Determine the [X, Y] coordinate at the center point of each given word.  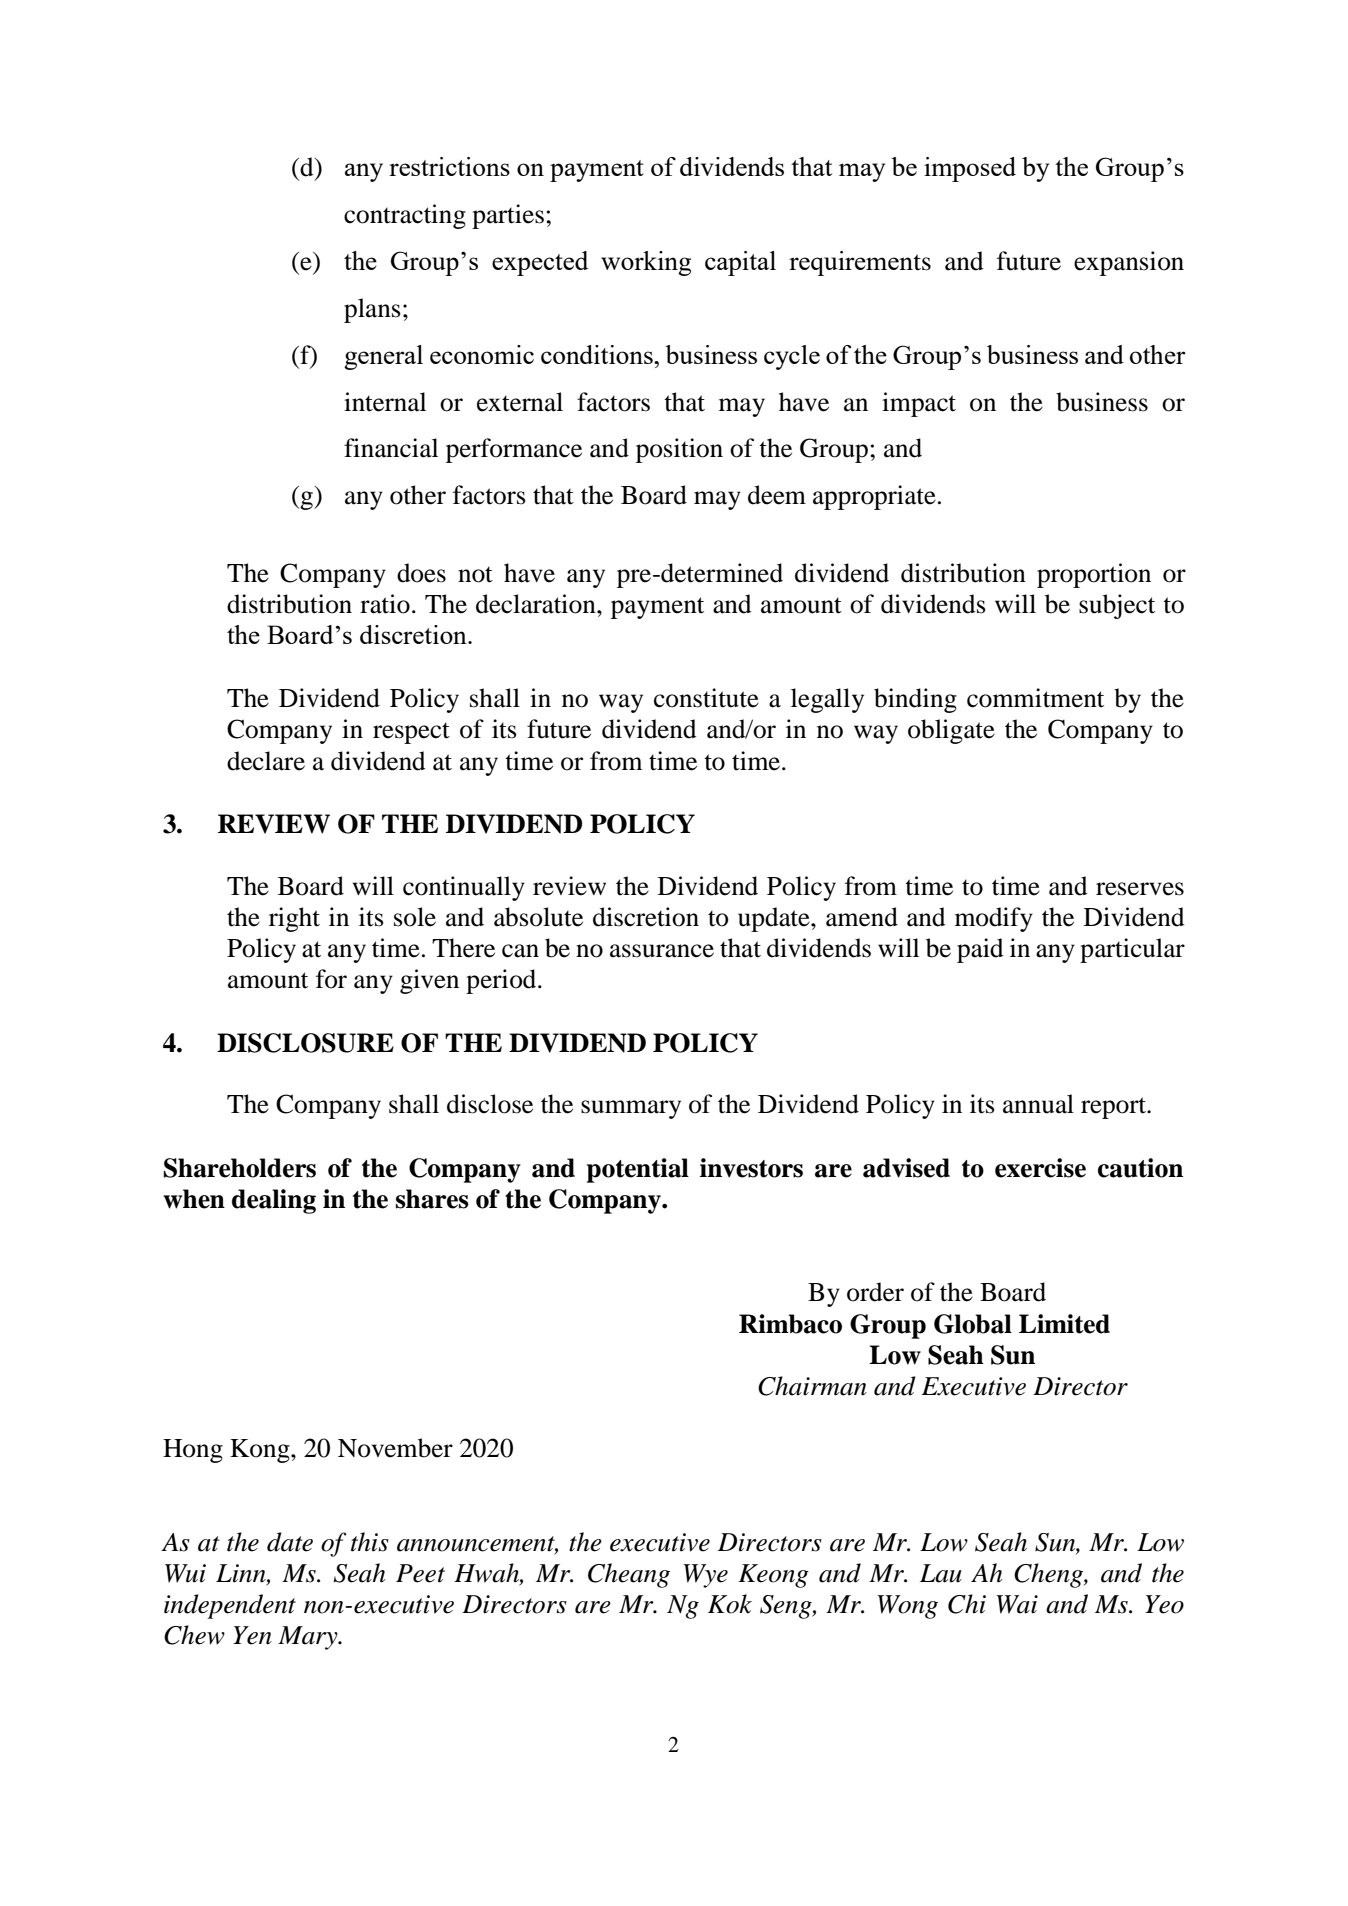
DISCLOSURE [305, 1043]
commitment [1035, 698]
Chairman [812, 1386]
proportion [1094, 575]
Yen [252, 1635]
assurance [662, 951]
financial [391, 448]
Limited [1064, 1324]
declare [266, 761]
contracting [405, 216]
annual [1038, 1104]
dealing [274, 1201]
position [679, 450]
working [646, 263]
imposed [970, 169]
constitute [706, 698]
